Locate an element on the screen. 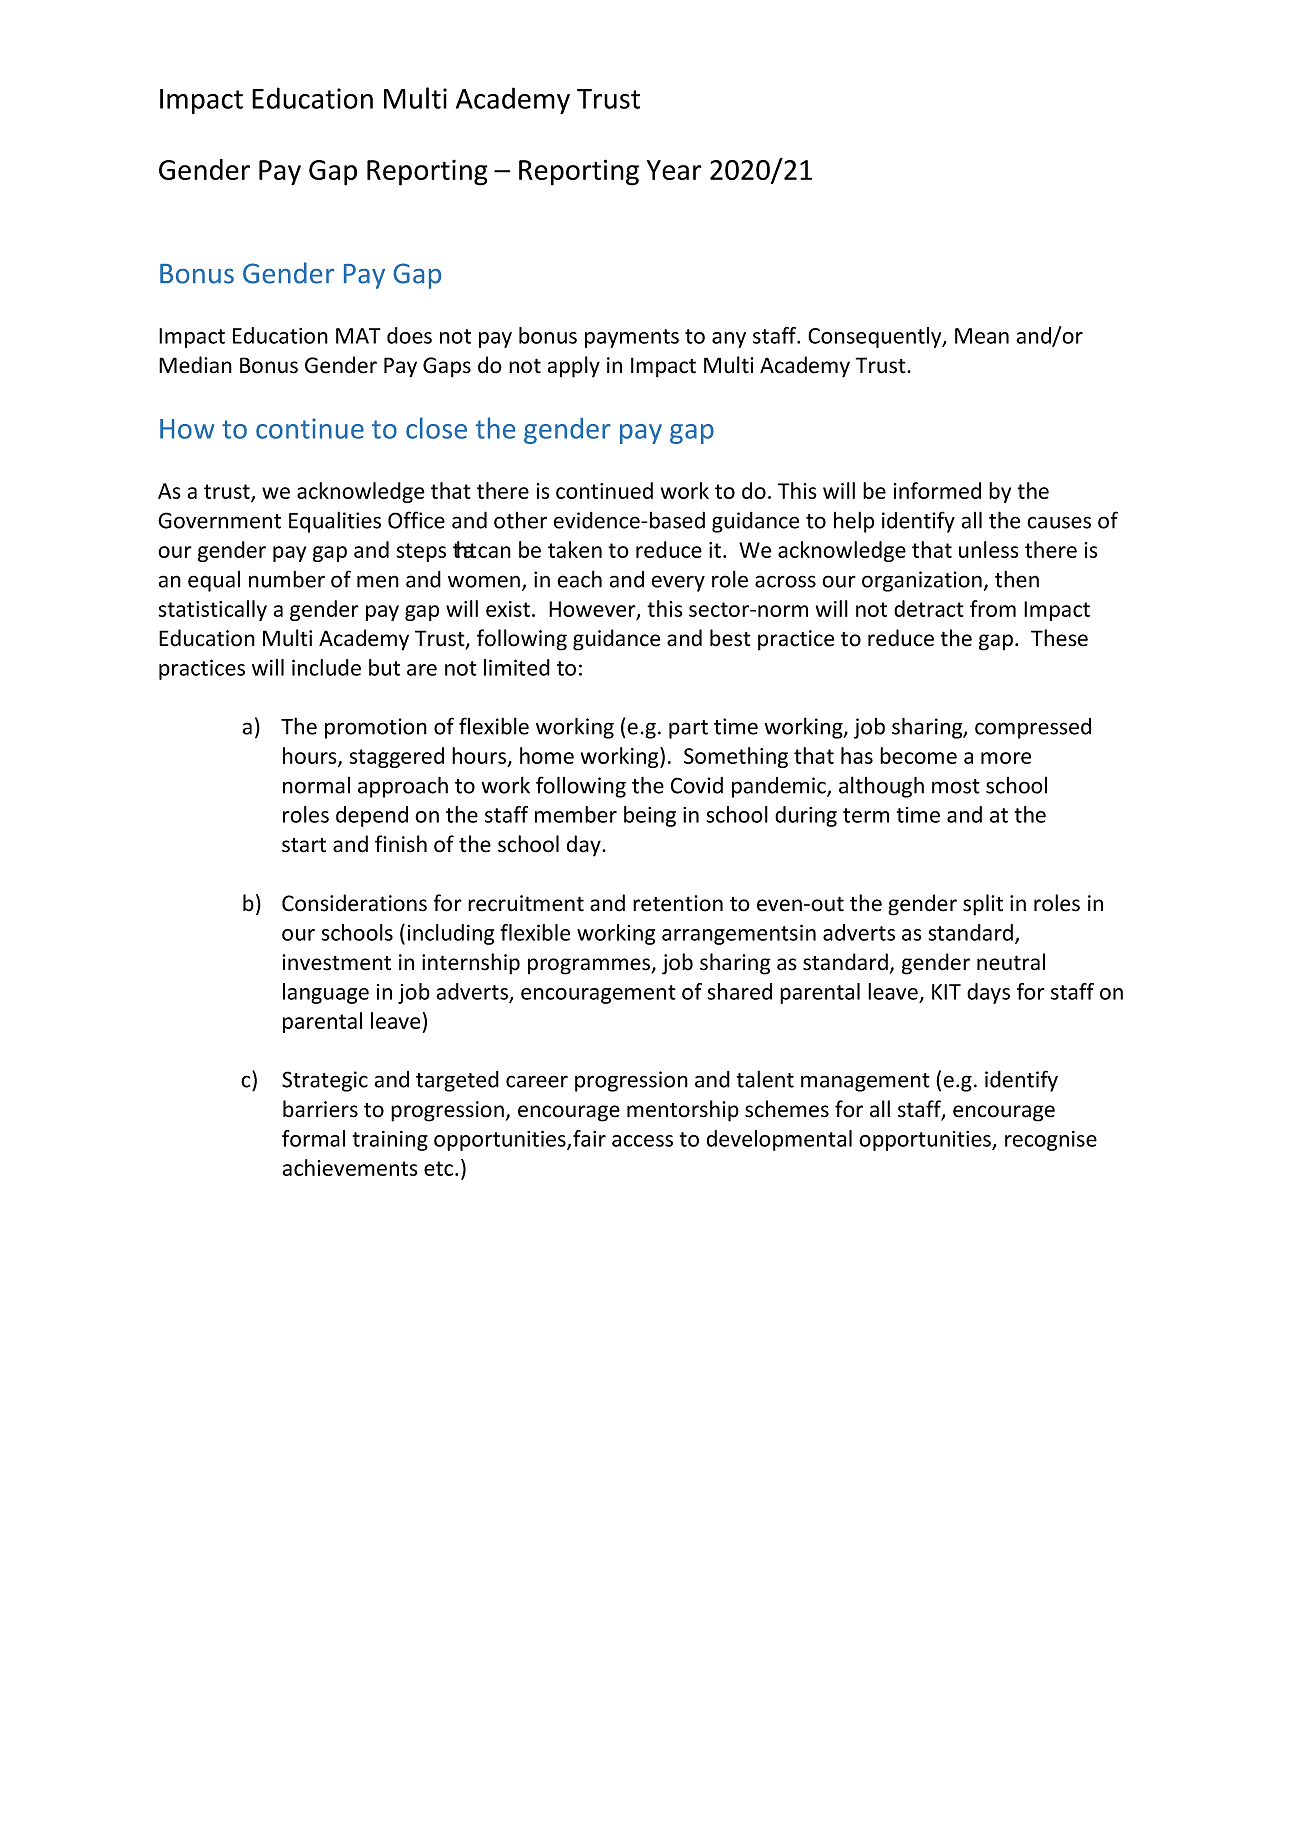 The height and width of the screenshot is (1846, 1305). apply is located at coordinates (574, 367).
